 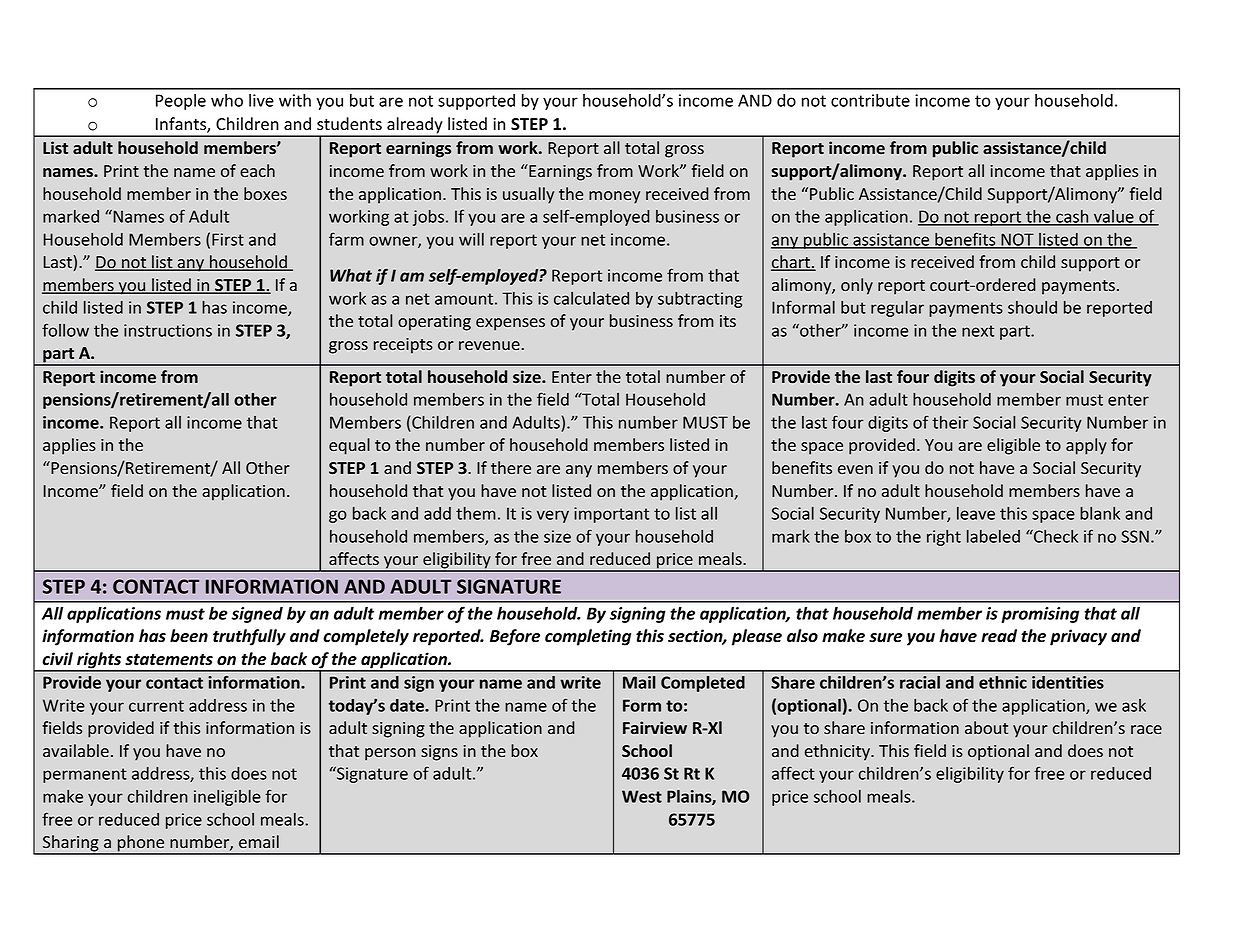 What do you see at coordinates (1078, 637) in the screenshot?
I see `privacy` at bounding box center [1078, 637].
